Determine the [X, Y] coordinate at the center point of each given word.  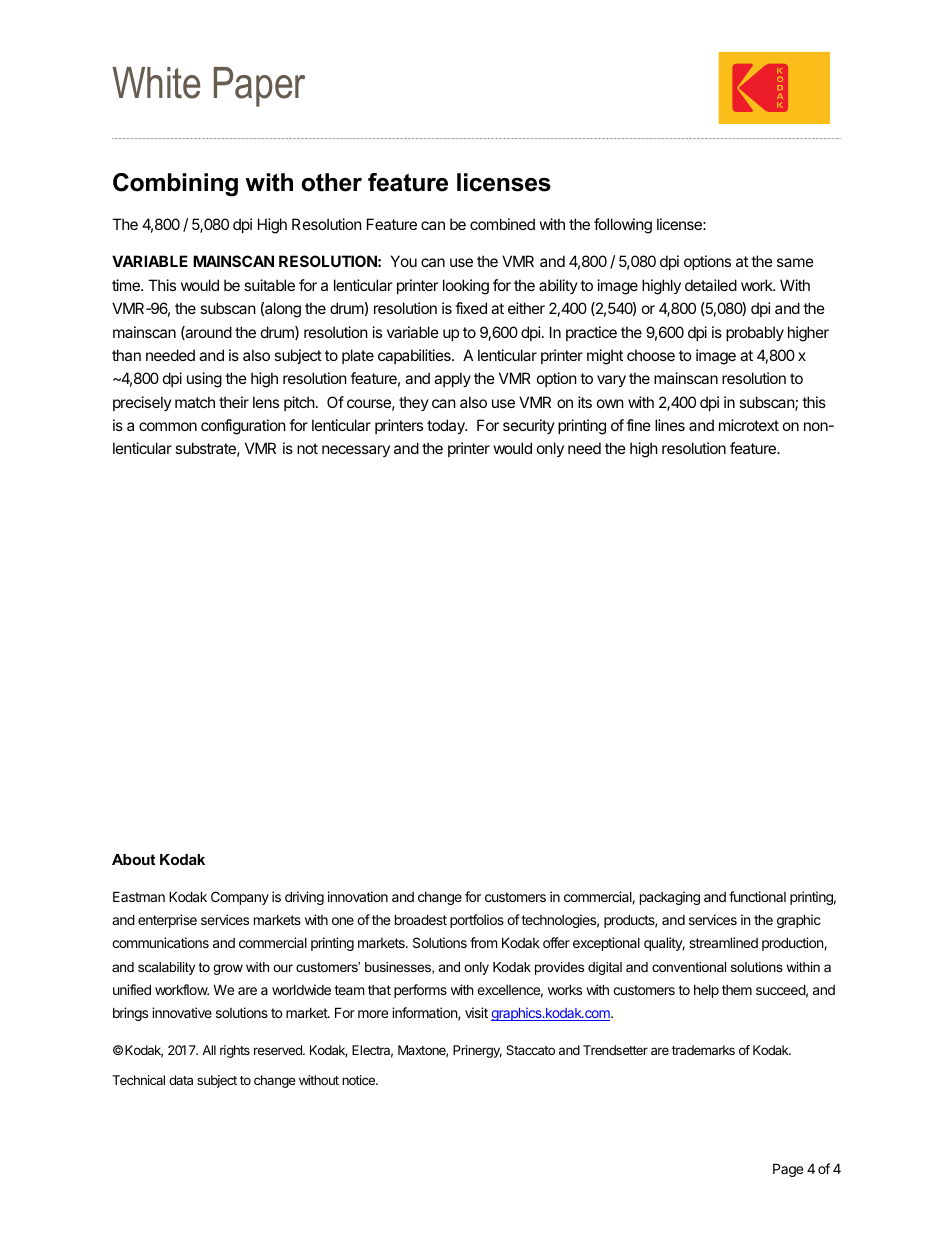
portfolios [477, 921]
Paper [259, 87]
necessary [356, 451]
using [204, 380]
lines [670, 425]
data [181, 1080]
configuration [243, 427]
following [623, 226]
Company [240, 898]
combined [502, 224]
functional [757, 896]
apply [452, 379]
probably [755, 333]
